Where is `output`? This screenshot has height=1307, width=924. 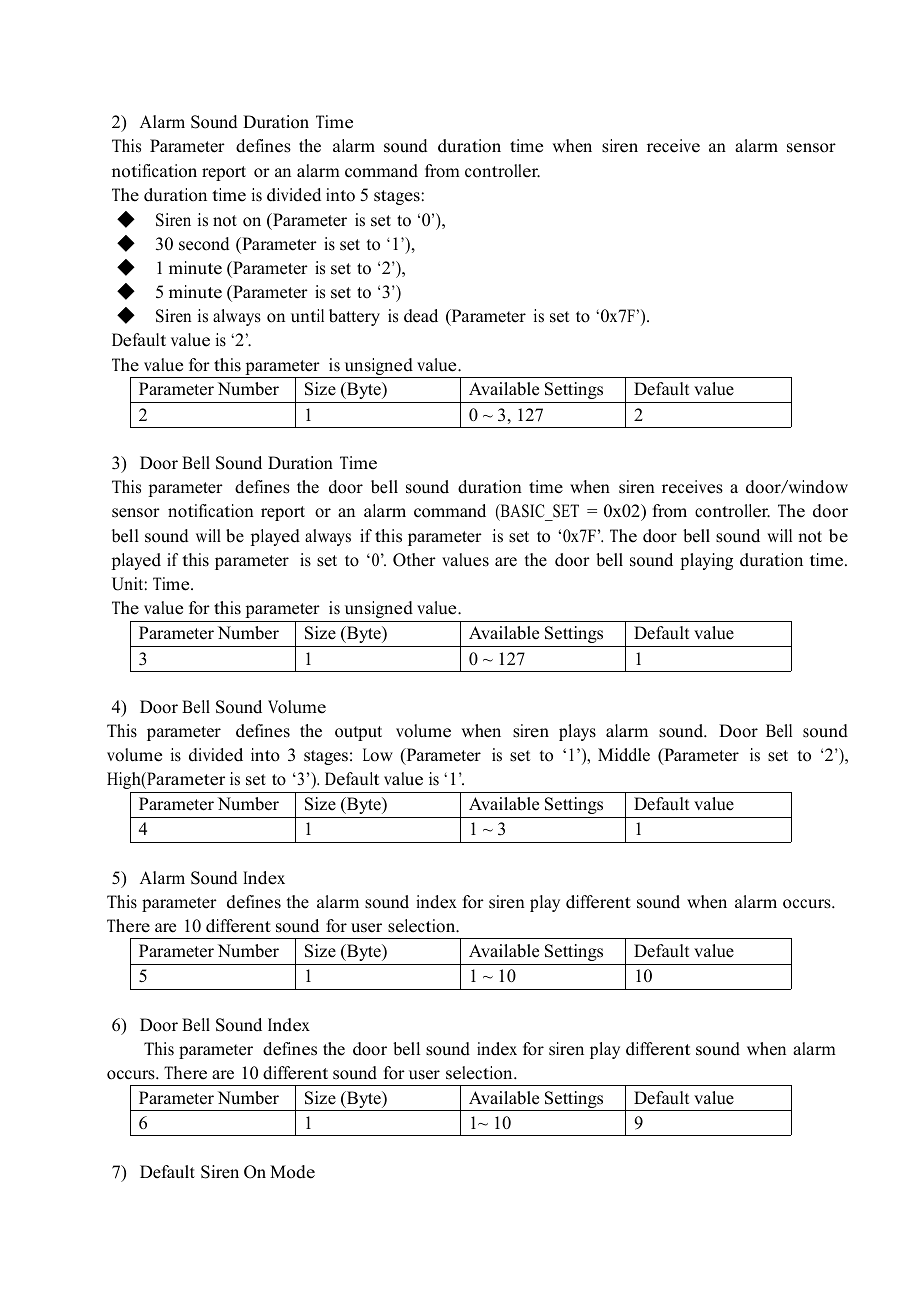 output is located at coordinates (358, 733).
